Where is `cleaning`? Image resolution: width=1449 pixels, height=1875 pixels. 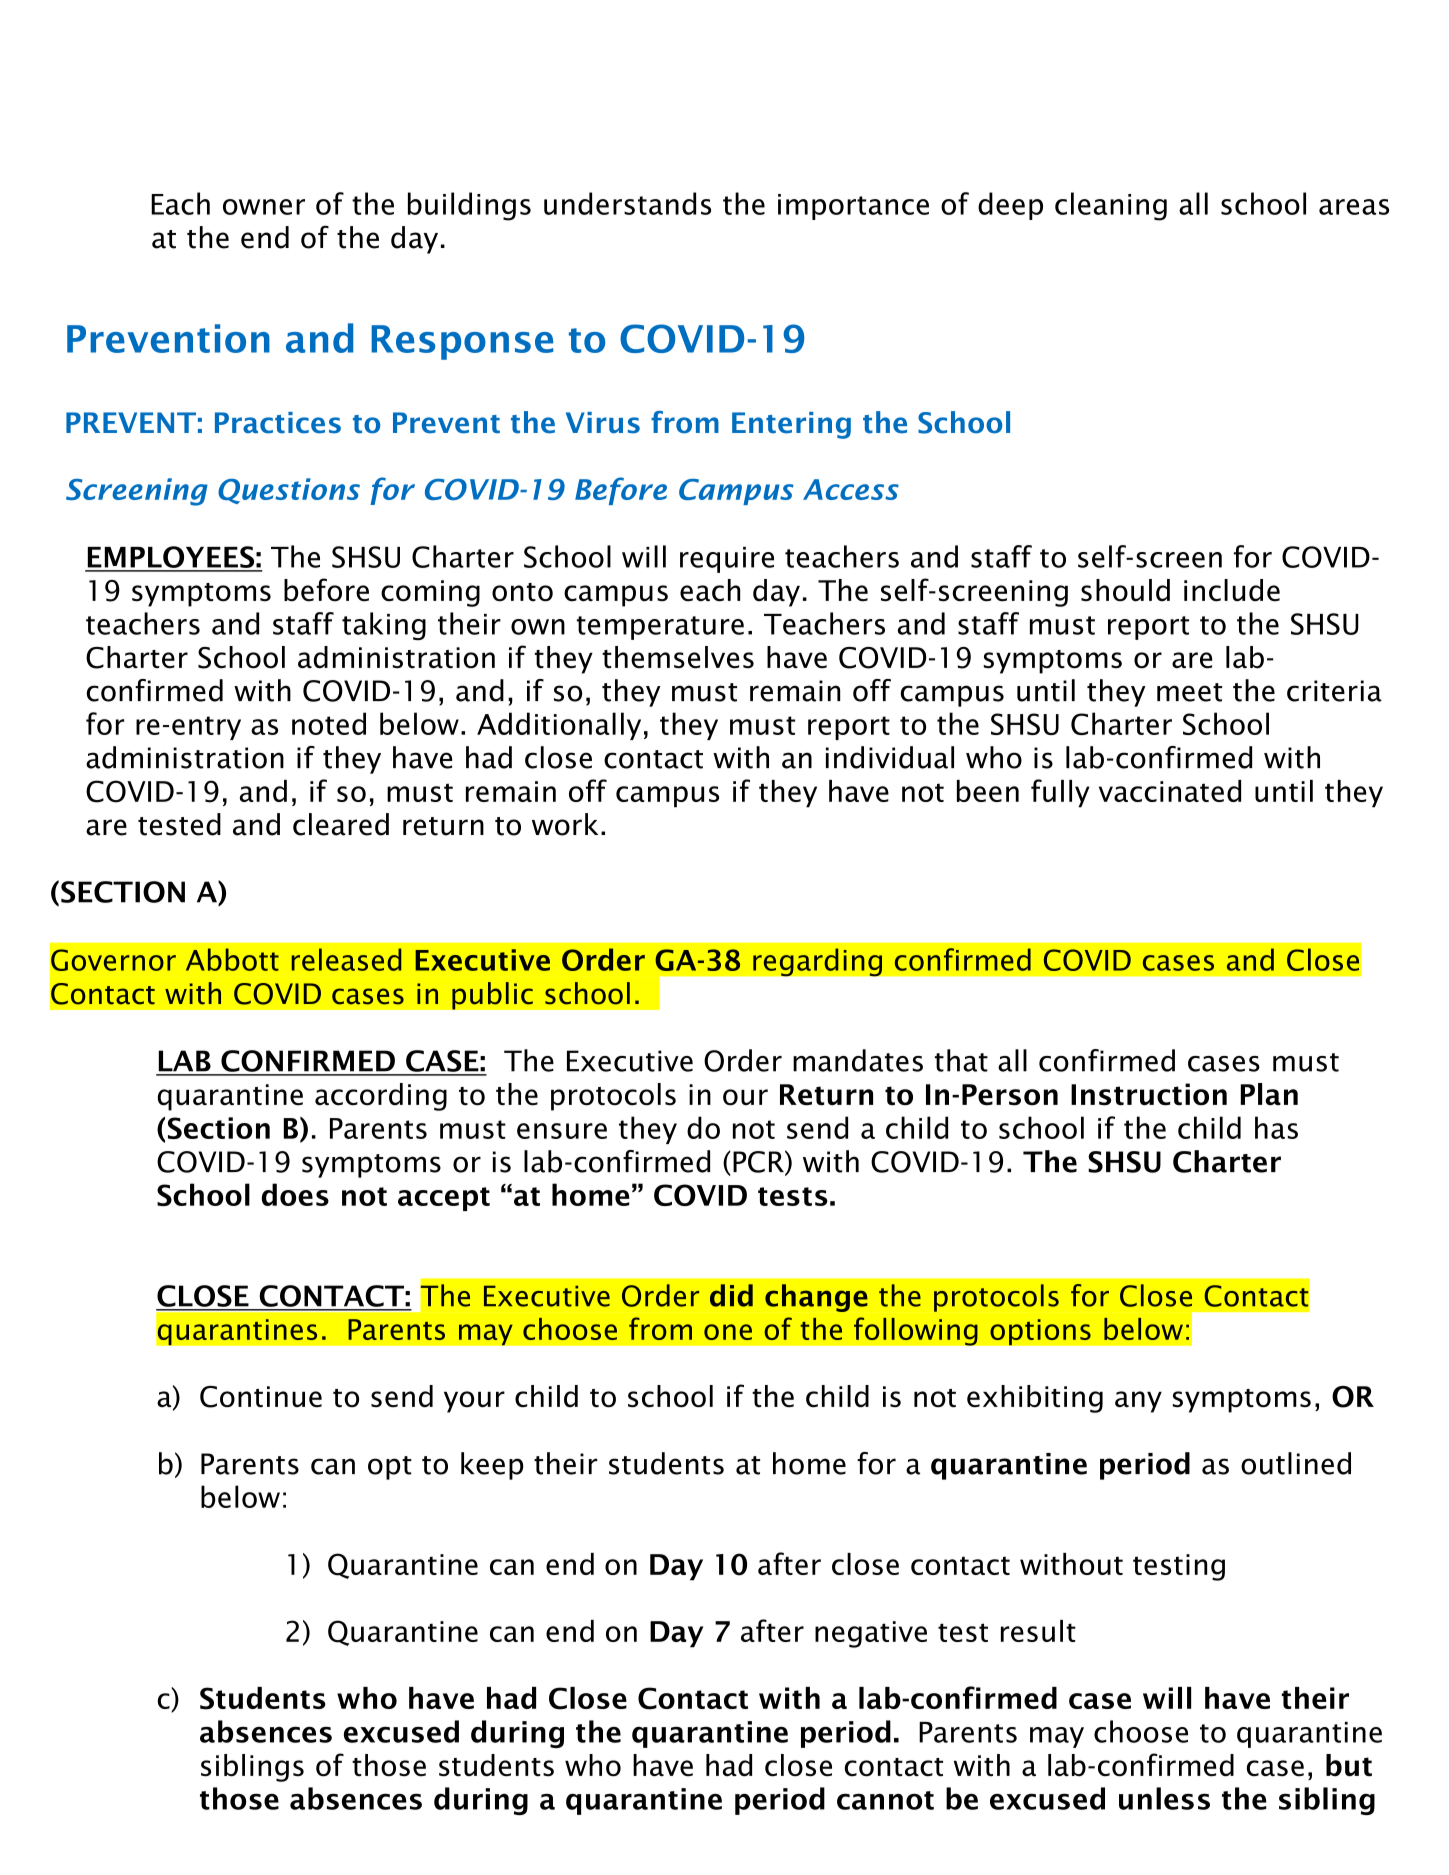 cleaning is located at coordinates (1111, 206).
